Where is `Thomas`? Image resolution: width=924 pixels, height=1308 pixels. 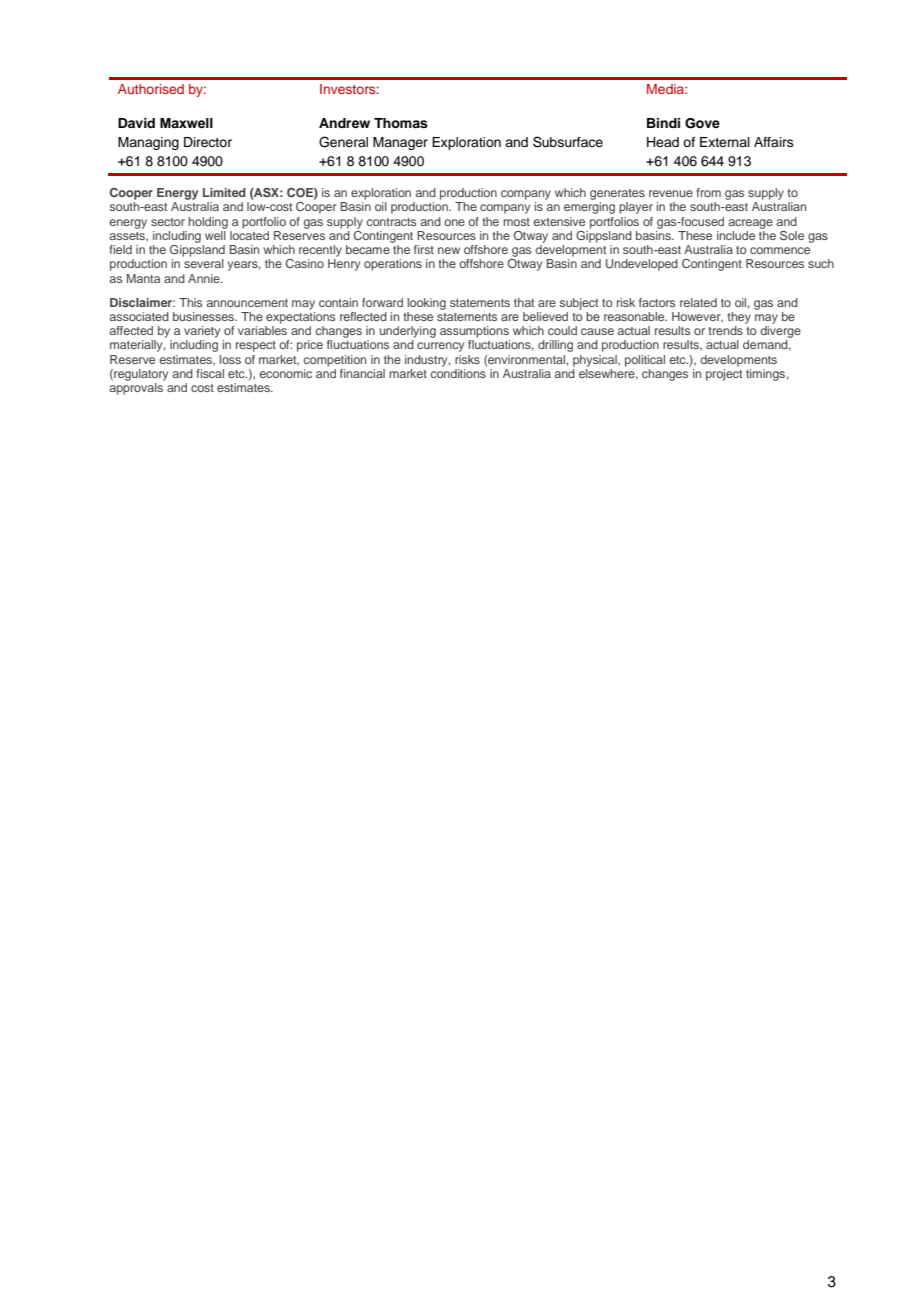 Thomas is located at coordinates (401, 123).
